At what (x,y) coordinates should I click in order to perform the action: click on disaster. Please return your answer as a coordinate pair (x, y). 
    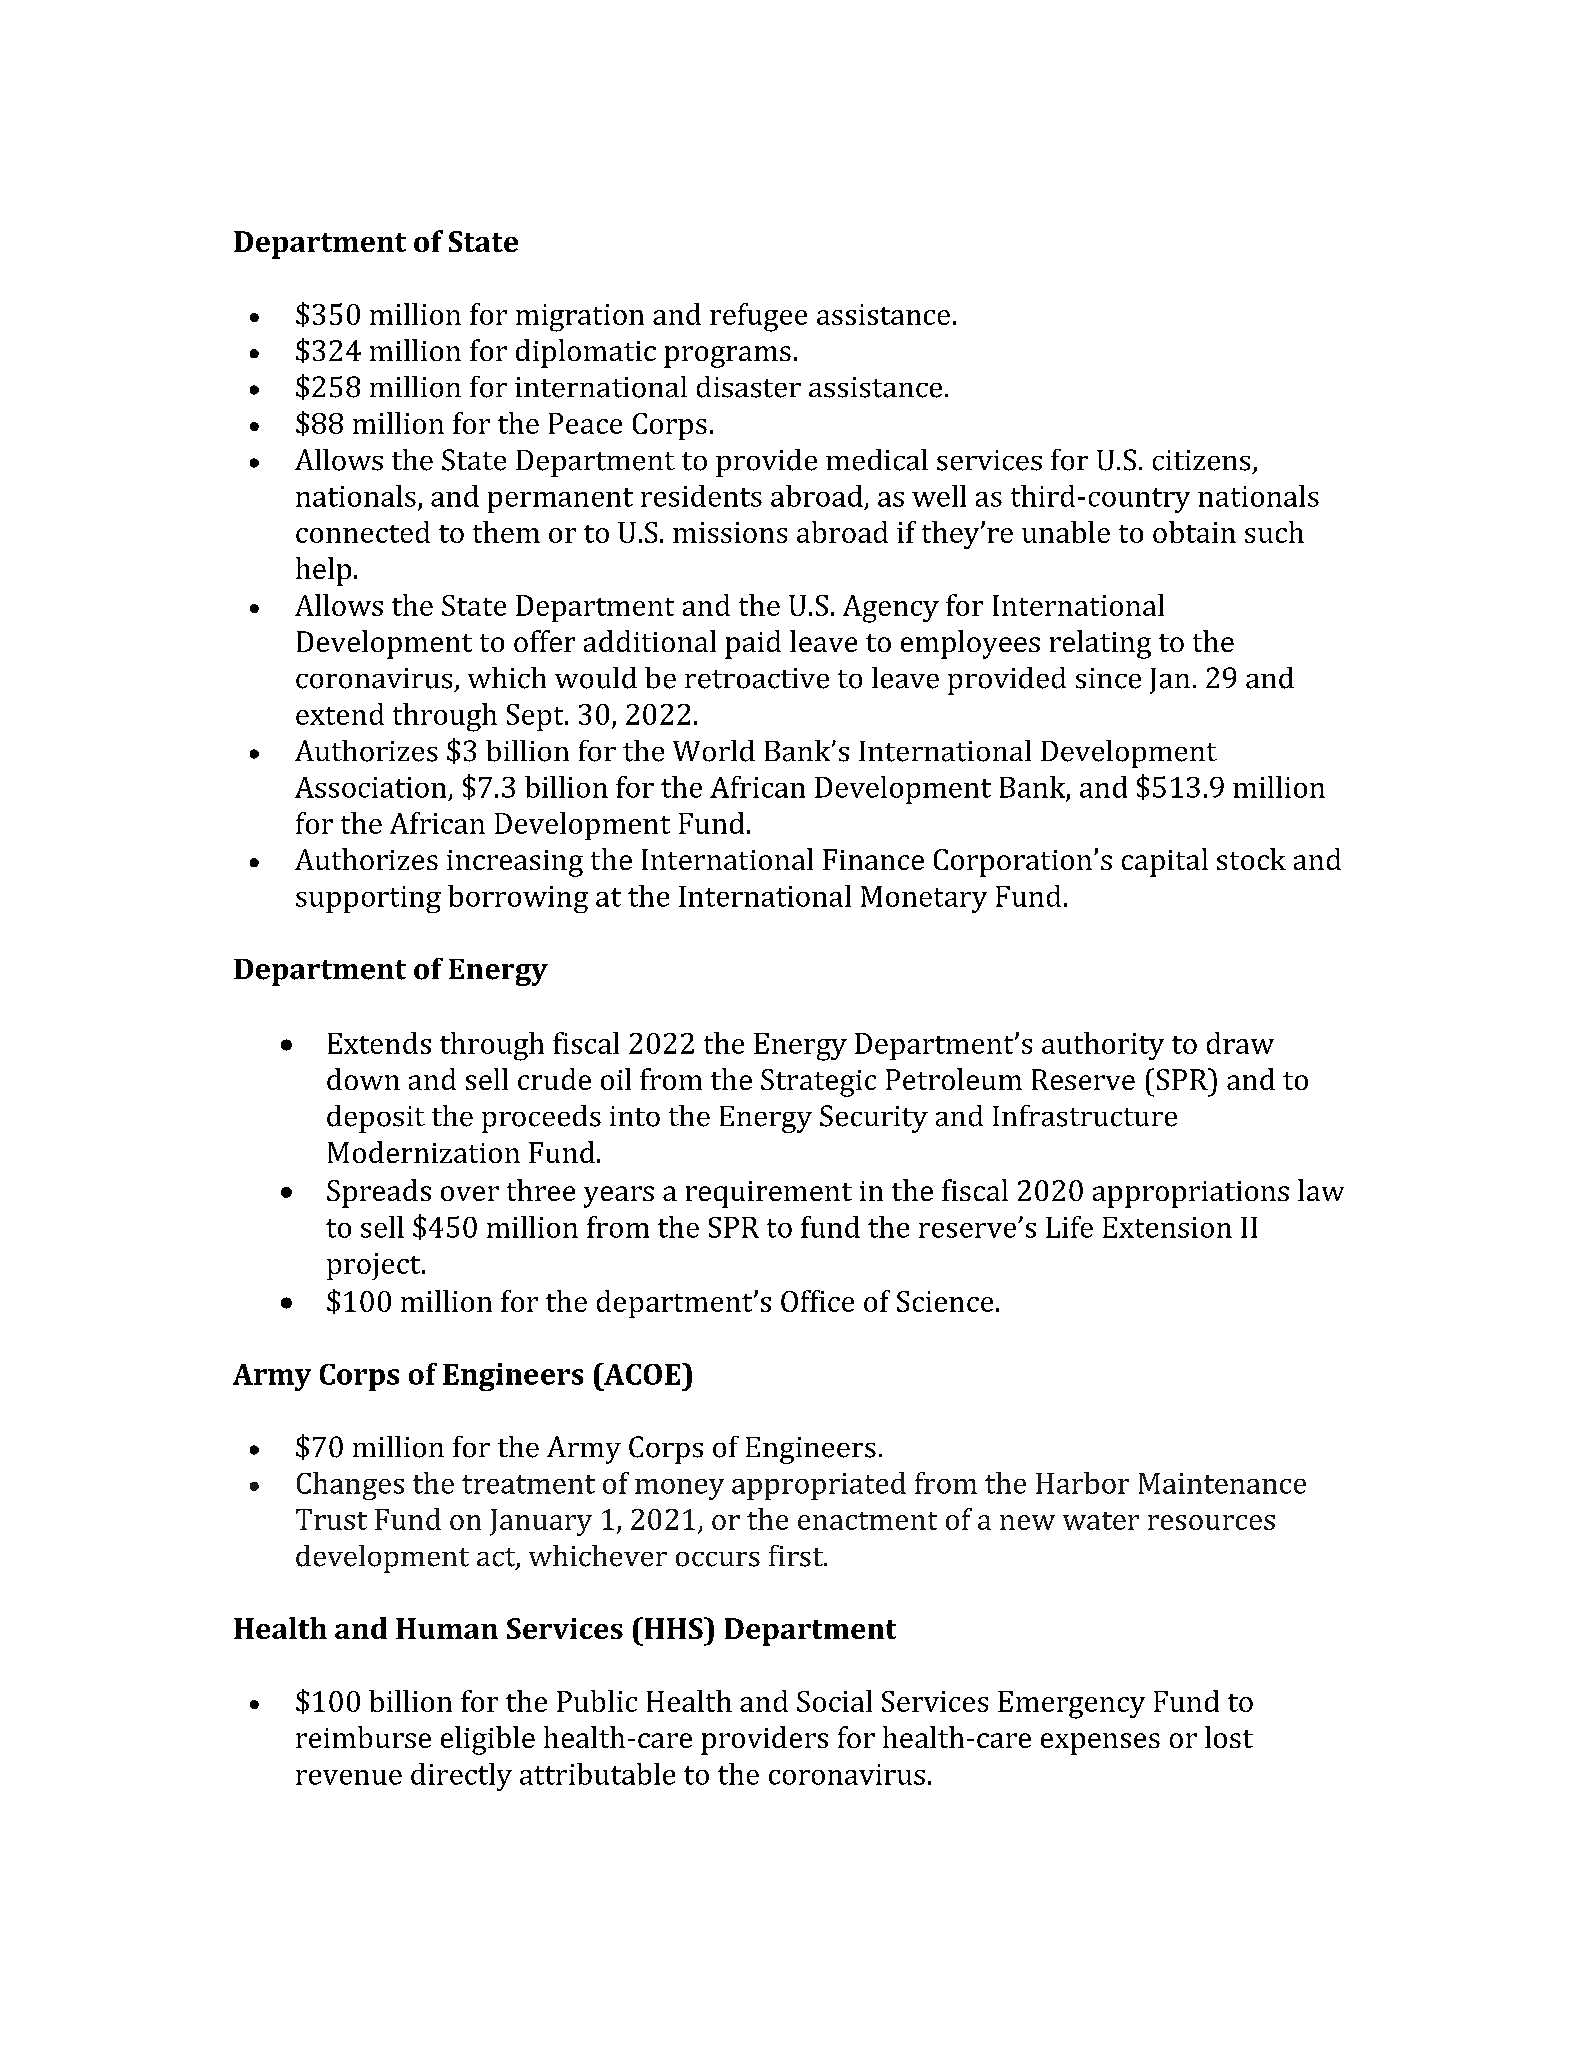
    Looking at the image, I should click on (749, 387).
